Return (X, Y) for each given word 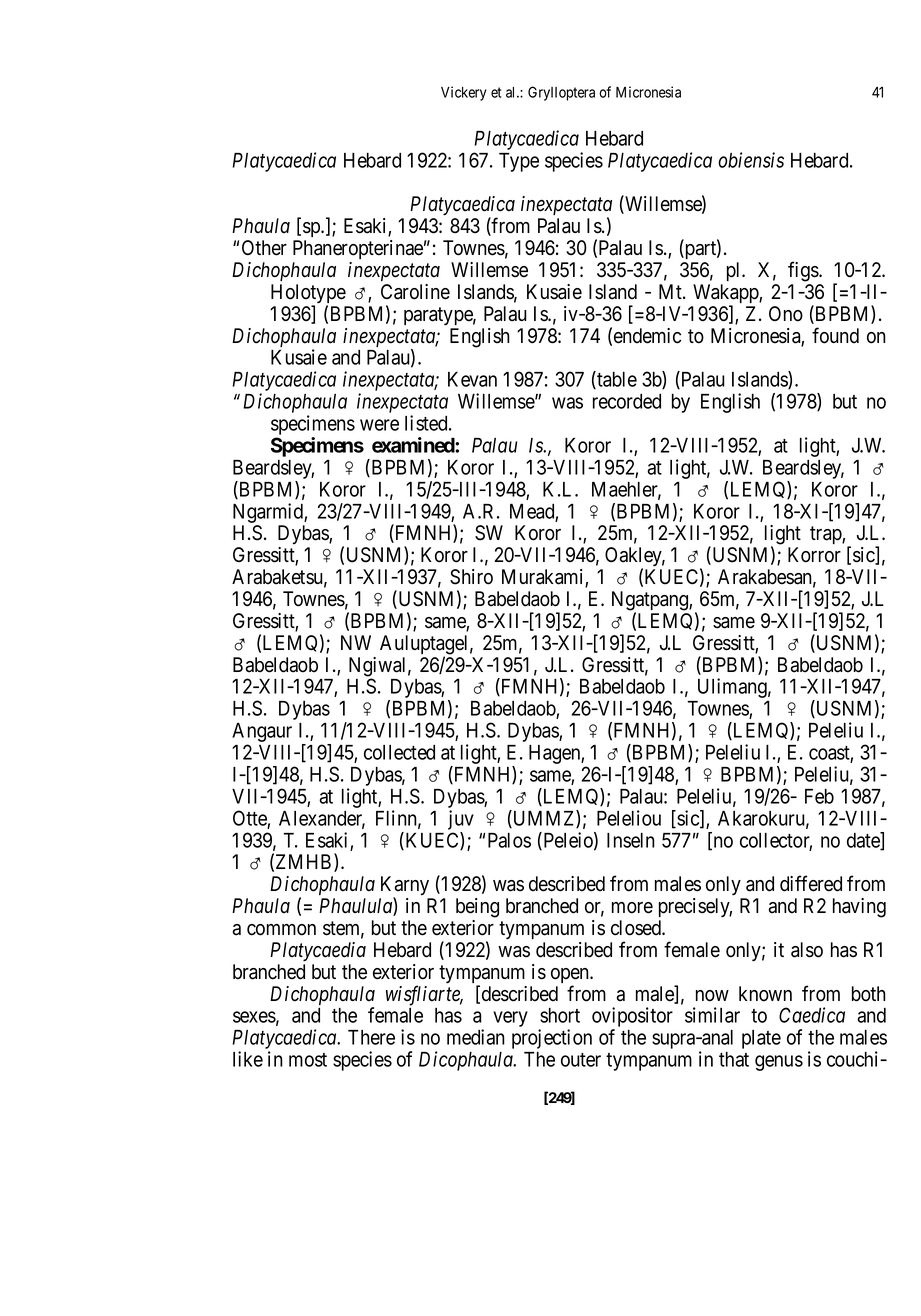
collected (399, 752)
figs (804, 271)
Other (264, 248)
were (379, 425)
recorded (627, 401)
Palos (509, 840)
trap (826, 535)
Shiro (471, 577)
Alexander (322, 819)
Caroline (415, 292)
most (308, 1060)
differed (811, 883)
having (859, 908)
